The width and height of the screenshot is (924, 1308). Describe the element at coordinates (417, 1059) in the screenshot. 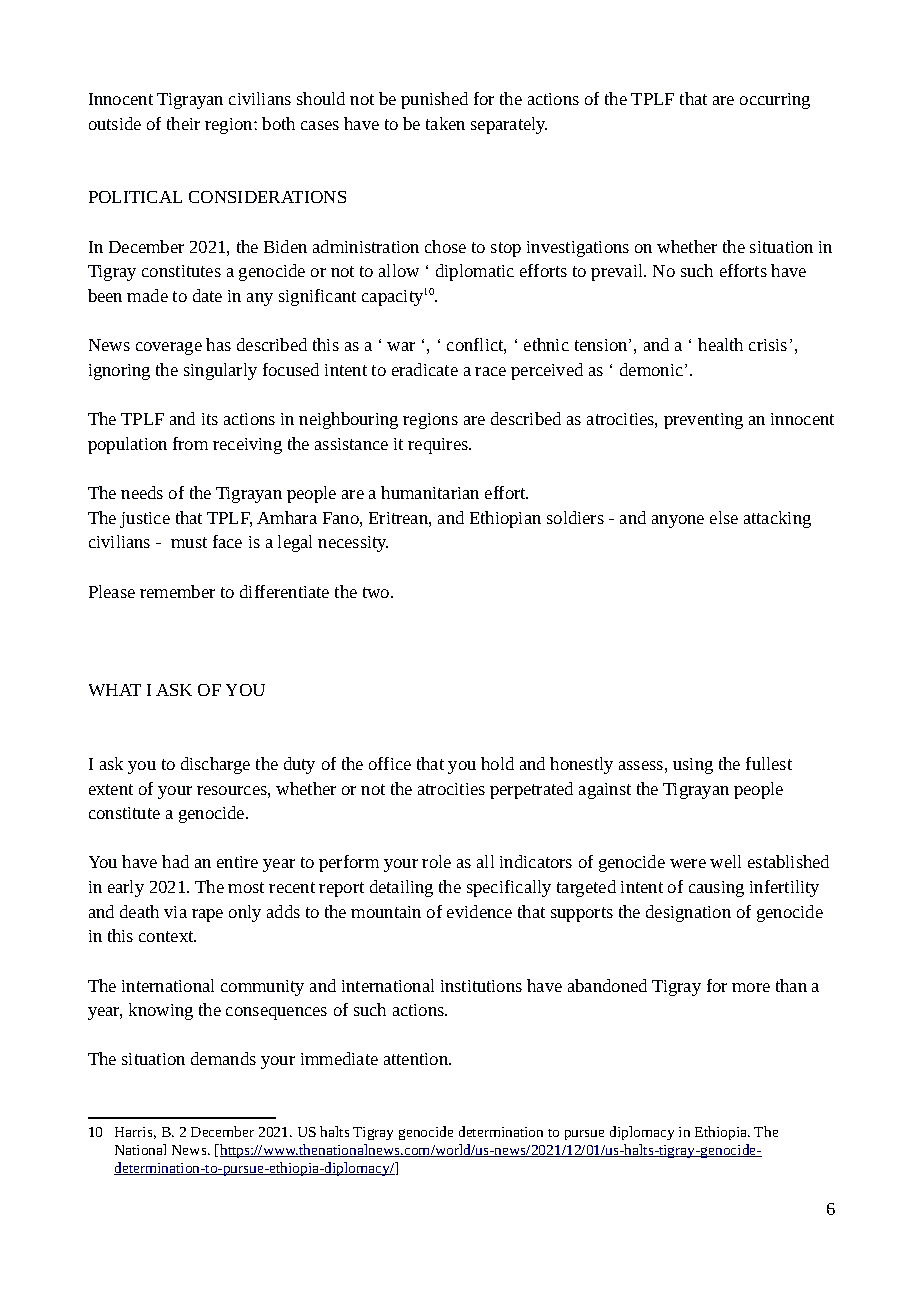

I see `attention` at that location.
